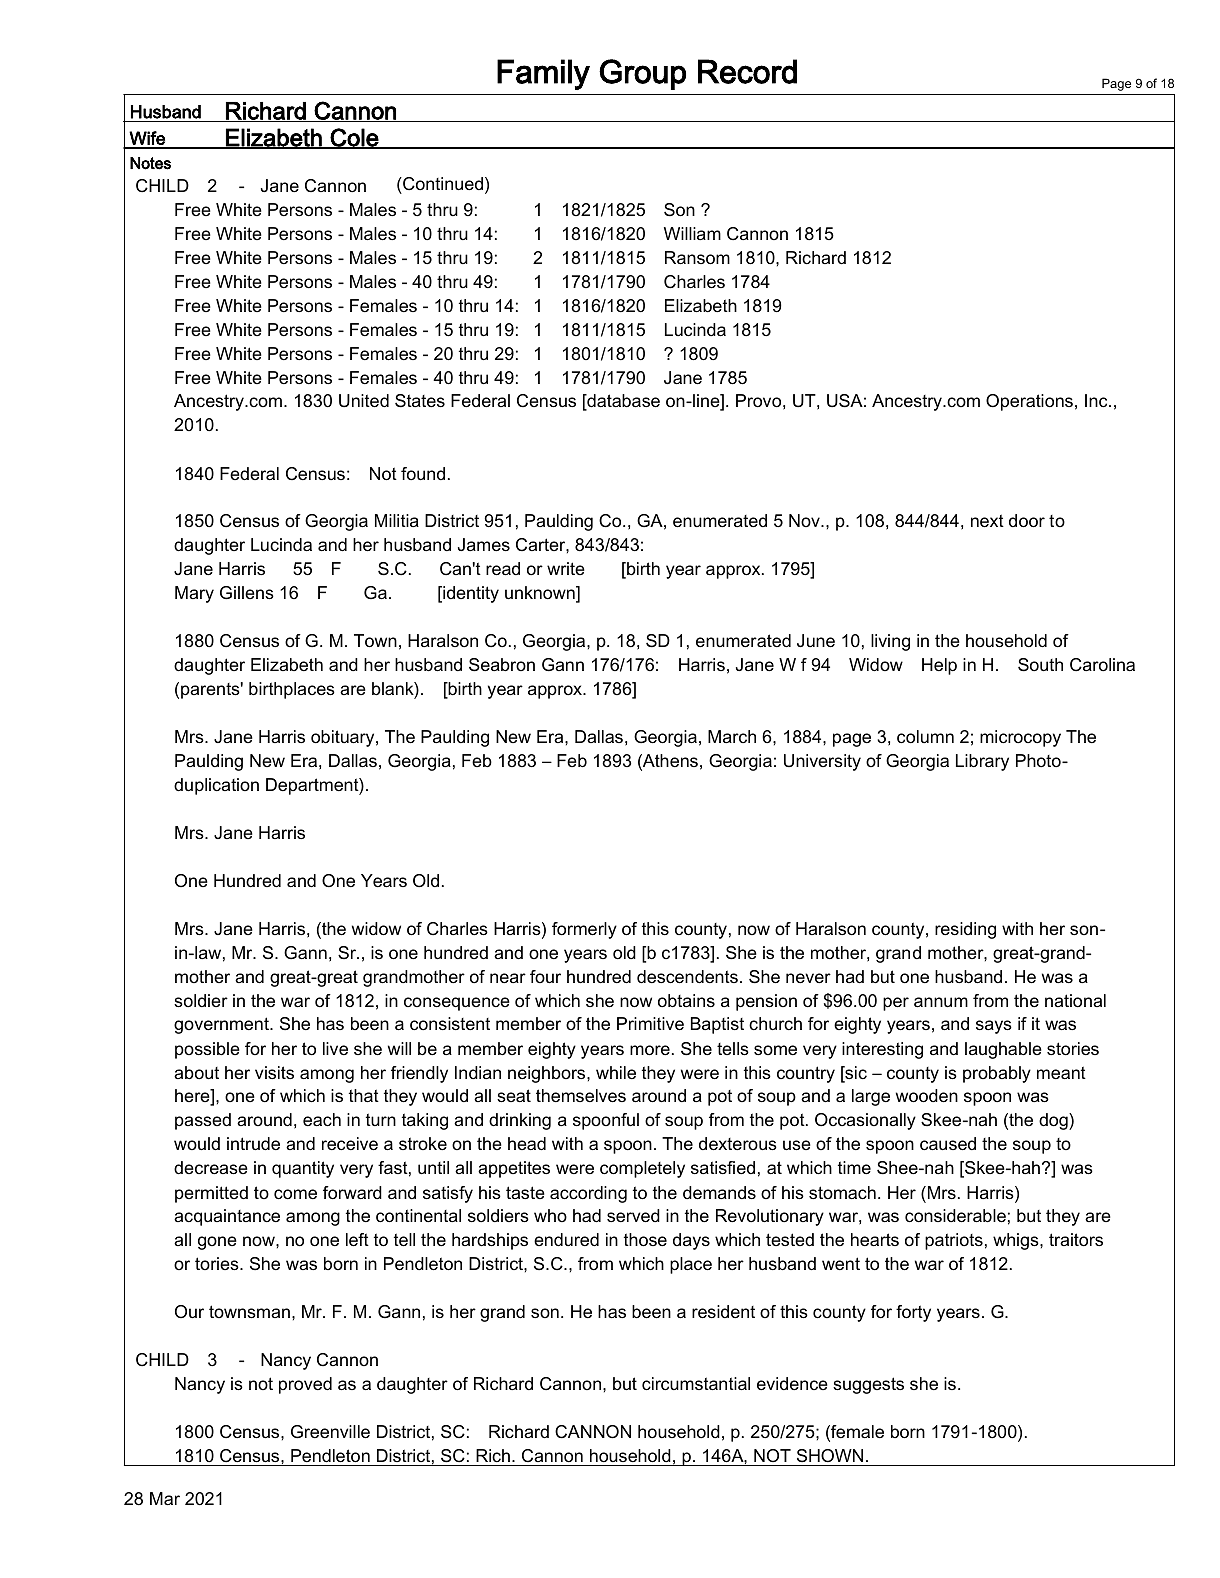 The height and width of the document is (1578, 1220). I want to click on Operations, so click(1029, 402).
